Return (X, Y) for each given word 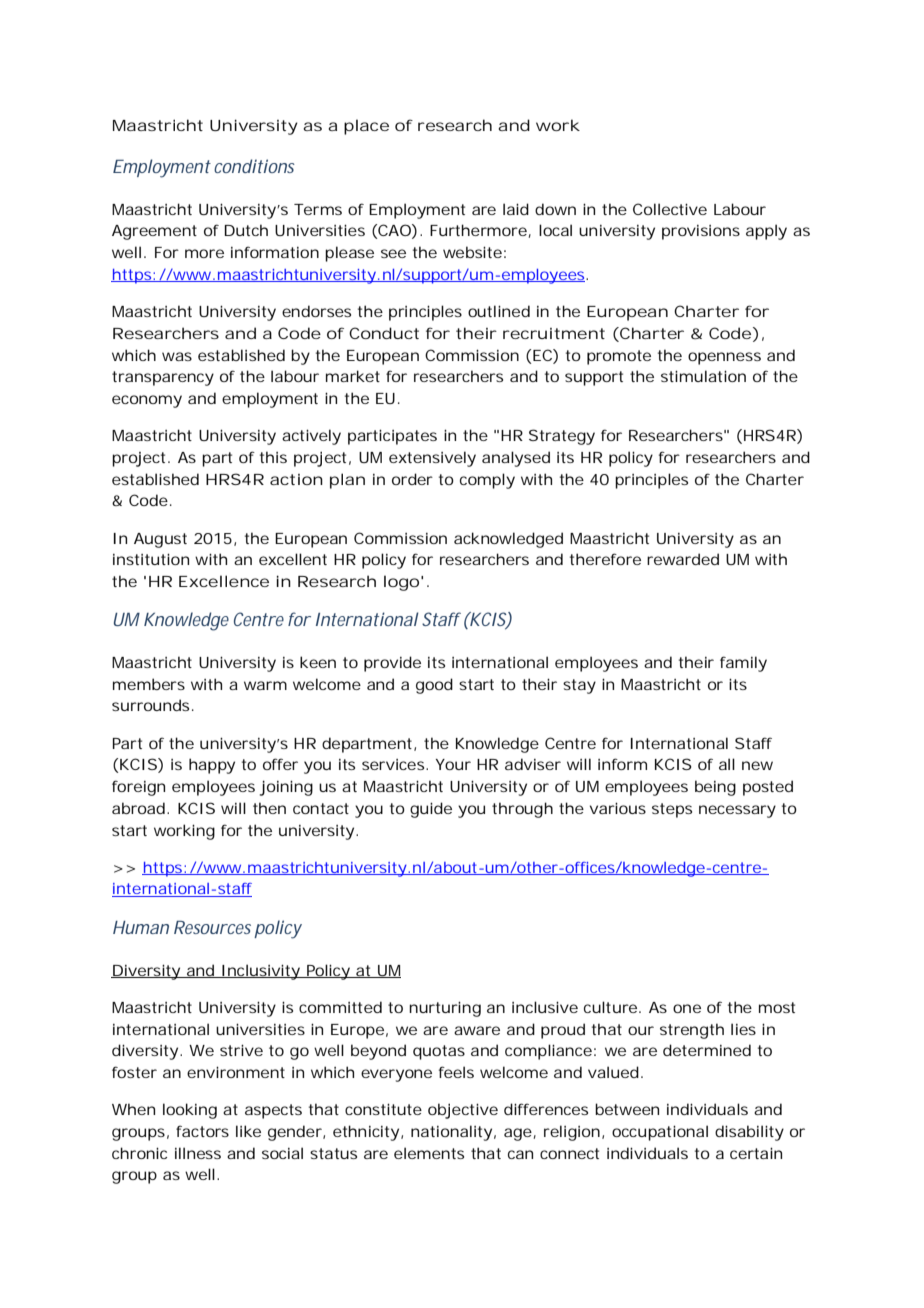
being (715, 788)
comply (487, 481)
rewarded (683, 559)
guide (431, 810)
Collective (670, 209)
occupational (660, 1133)
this (273, 457)
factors (202, 1131)
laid (516, 209)
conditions (254, 166)
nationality (451, 1133)
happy (212, 766)
